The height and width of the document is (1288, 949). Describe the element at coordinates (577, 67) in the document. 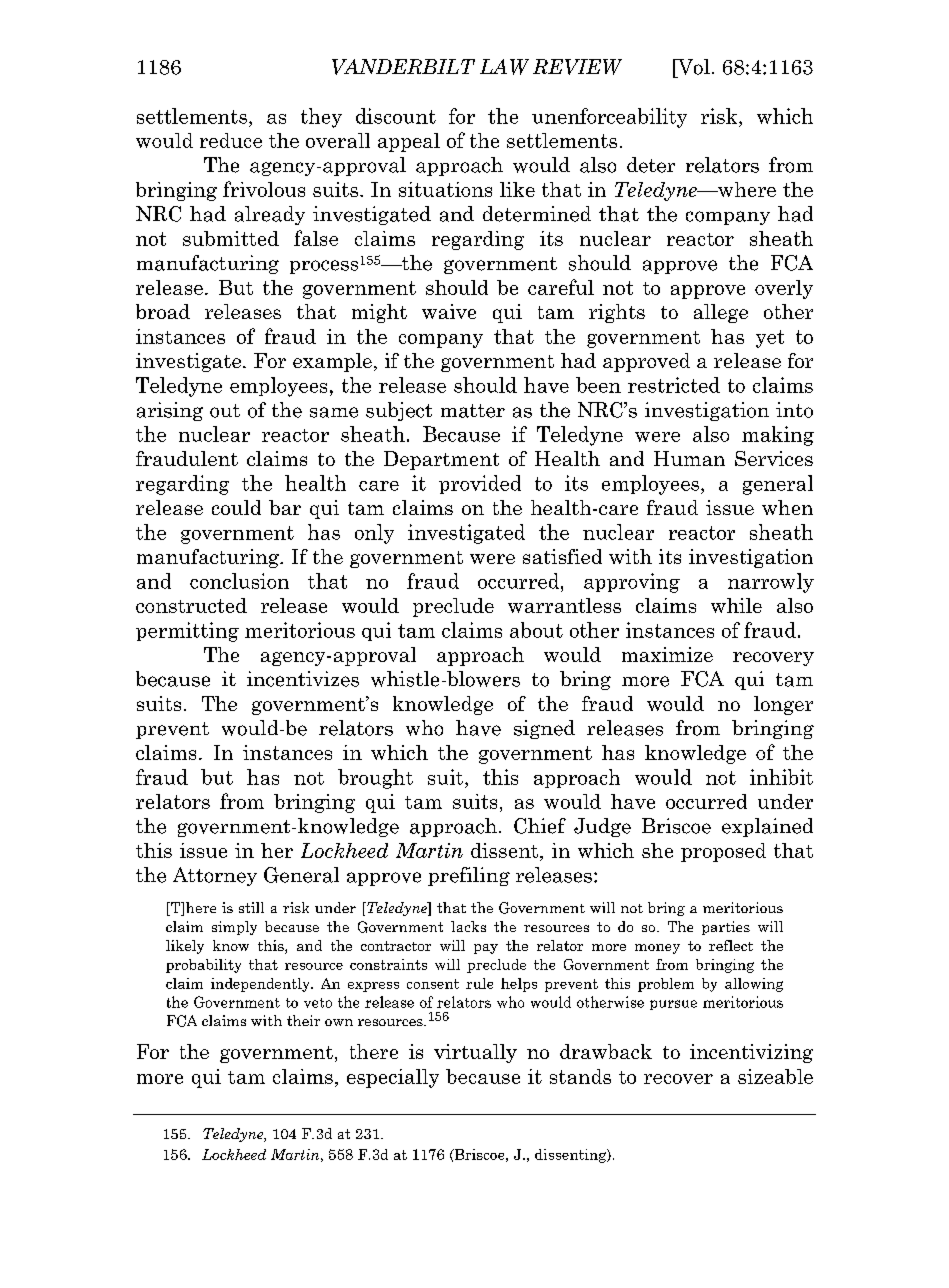

I see `REVIEW` at that location.
